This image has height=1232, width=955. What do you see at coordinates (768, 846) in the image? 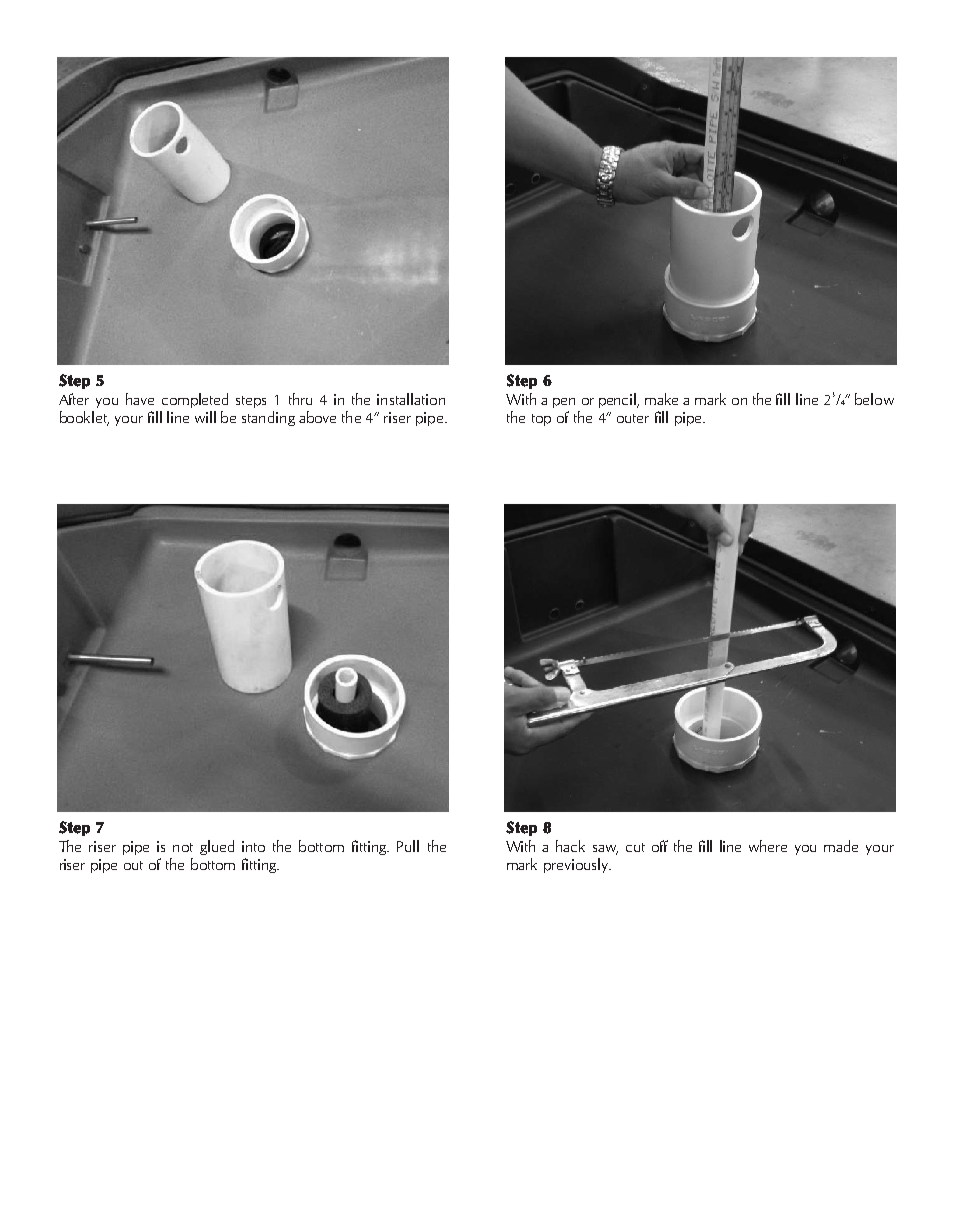
I see `where` at bounding box center [768, 846].
